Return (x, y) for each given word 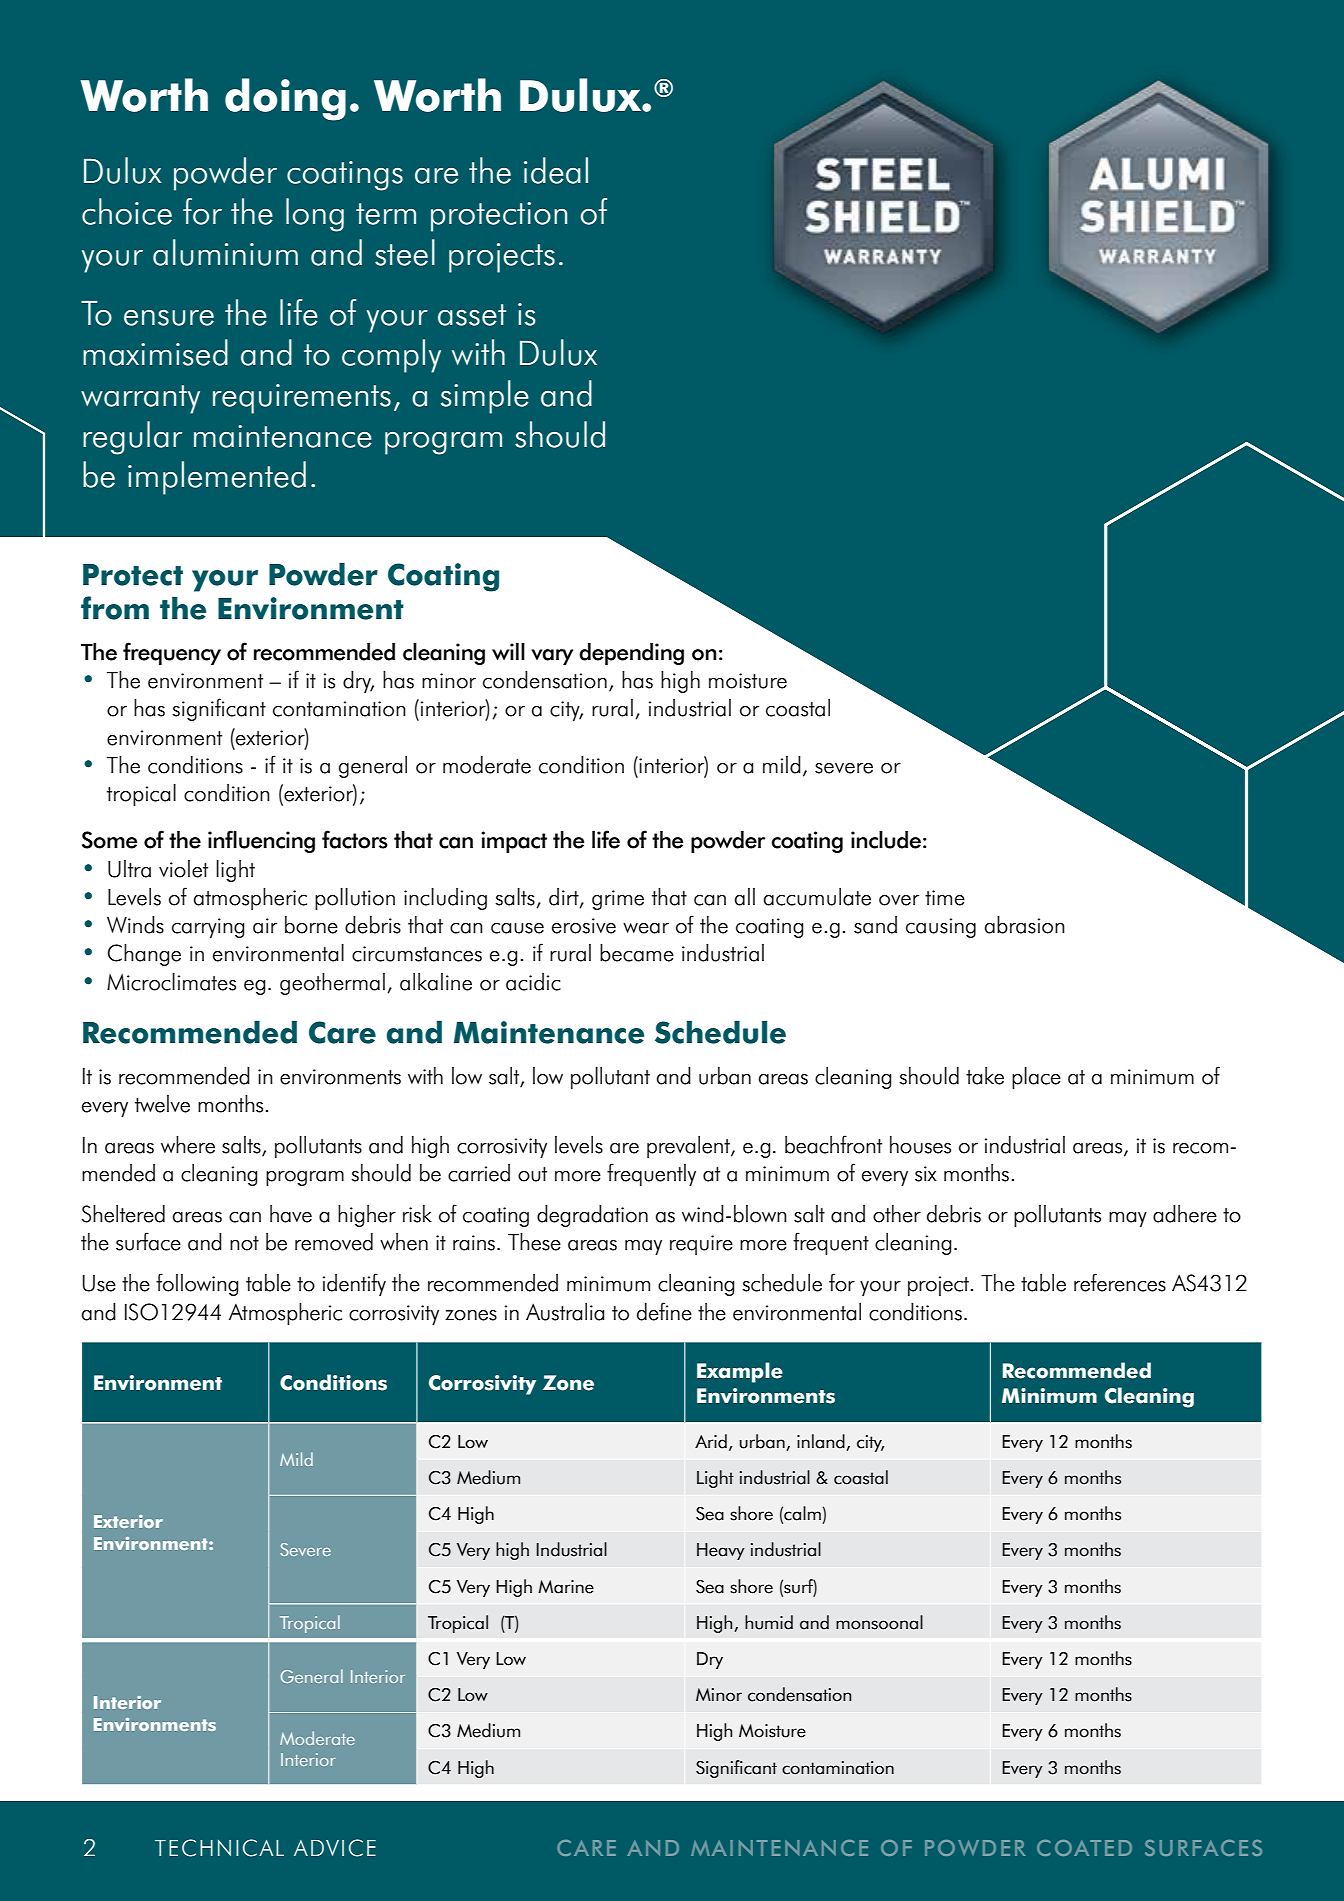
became (637, 953)
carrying (208, 928)
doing (285, 99)
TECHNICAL (219, 1848)
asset (472, 315)
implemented (217, 478)
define (664, 1311)
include (886, 840)
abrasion (1025, 925)
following (197, 1284)
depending (631, 654)
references (1120, 1282)
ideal (556, 170)
